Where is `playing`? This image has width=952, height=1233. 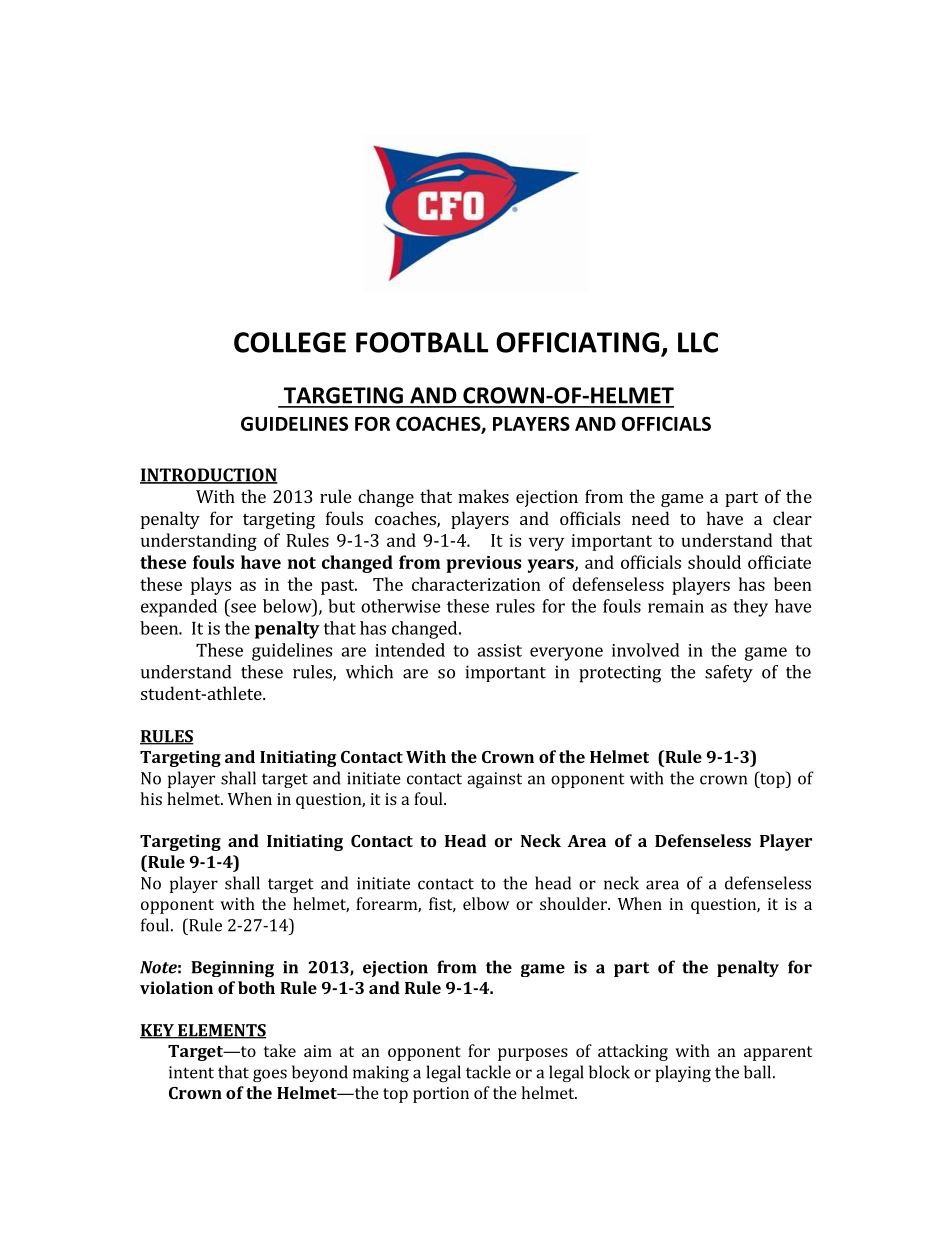 playing is located at coordinates (683, 1073).
